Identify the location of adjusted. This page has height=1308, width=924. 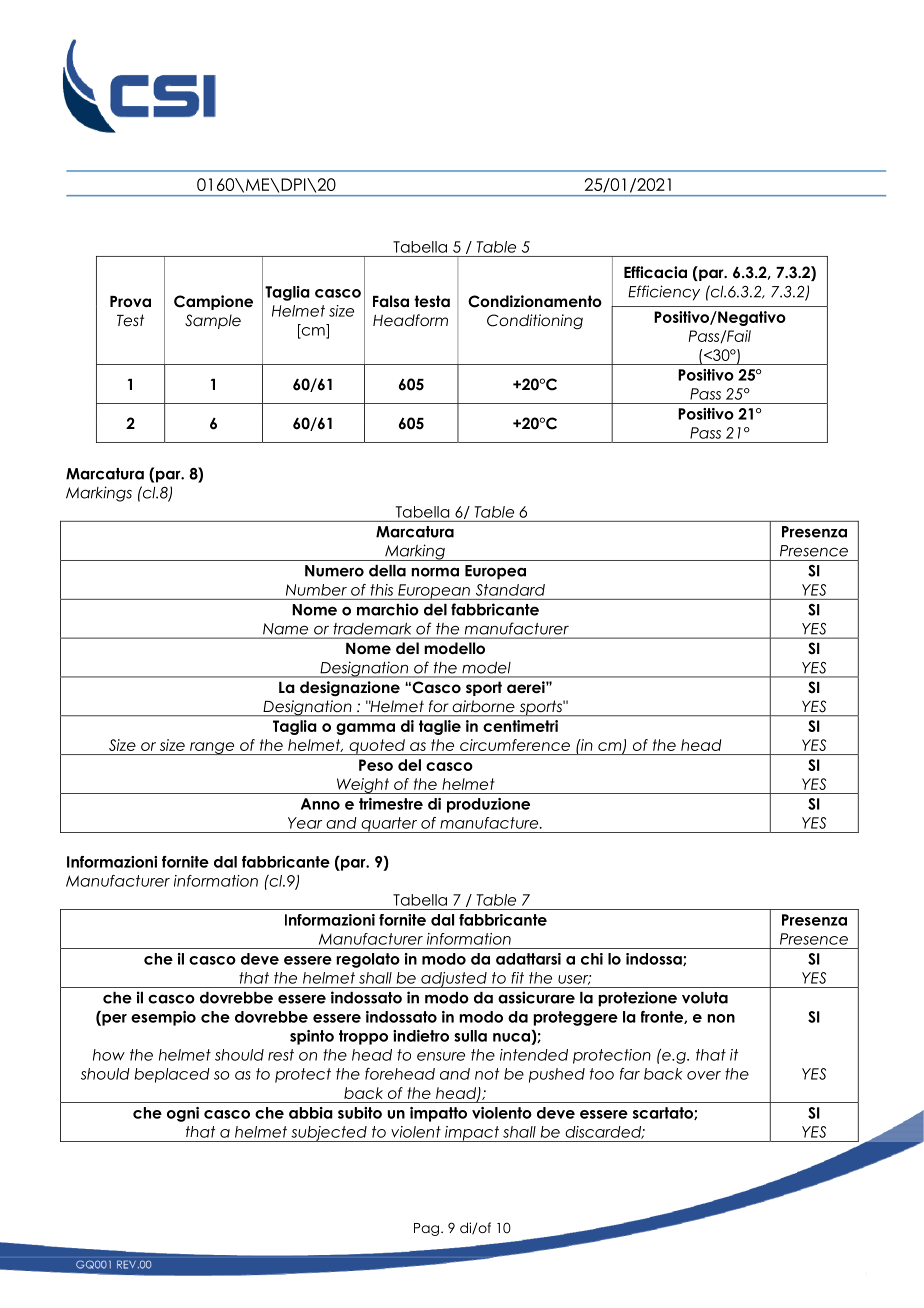
(454, 980).
